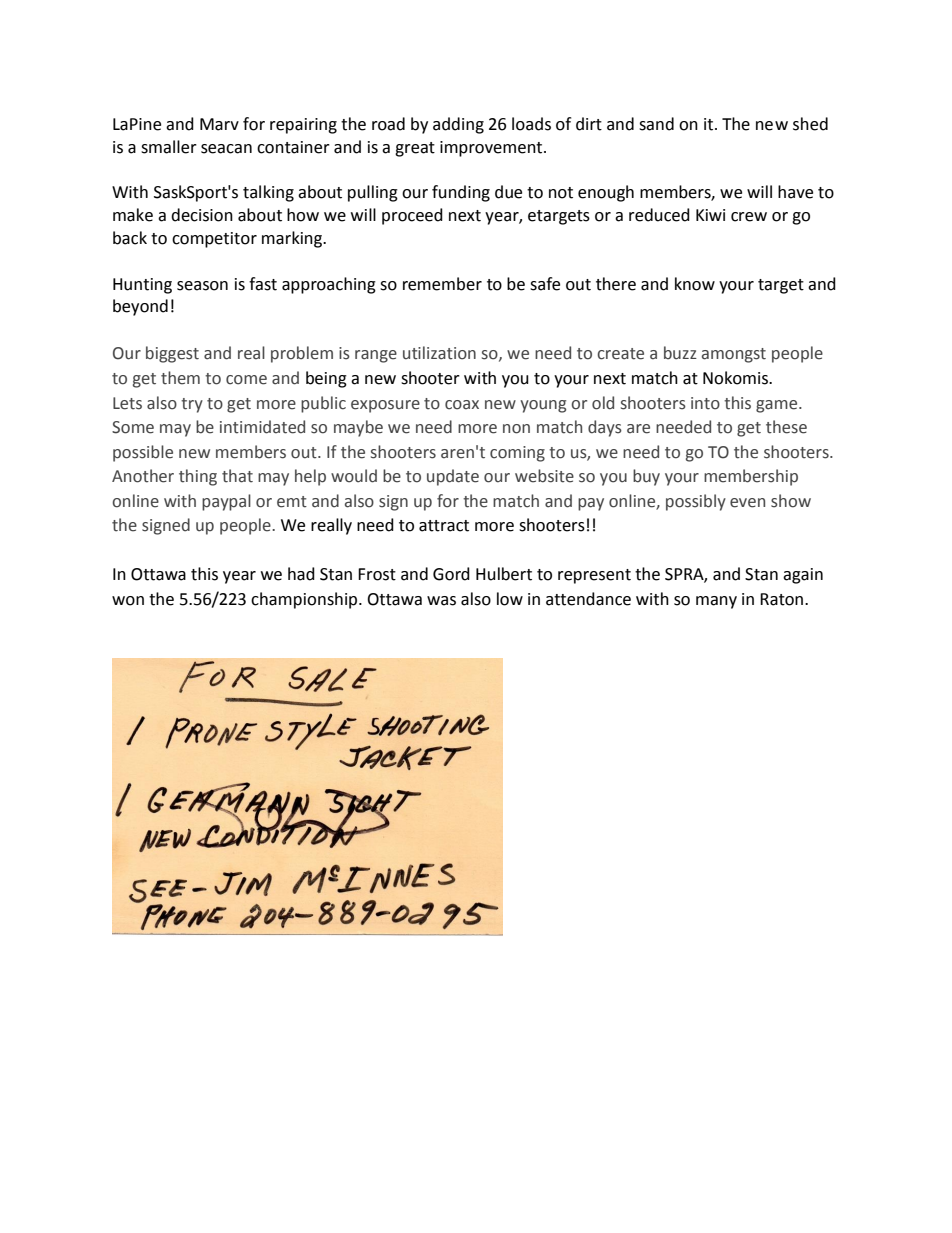 The width and height of the screenshot is (952, 1233). Describe the element at coordinates (695, 284) in the screenshot. I see `know` at that location.
